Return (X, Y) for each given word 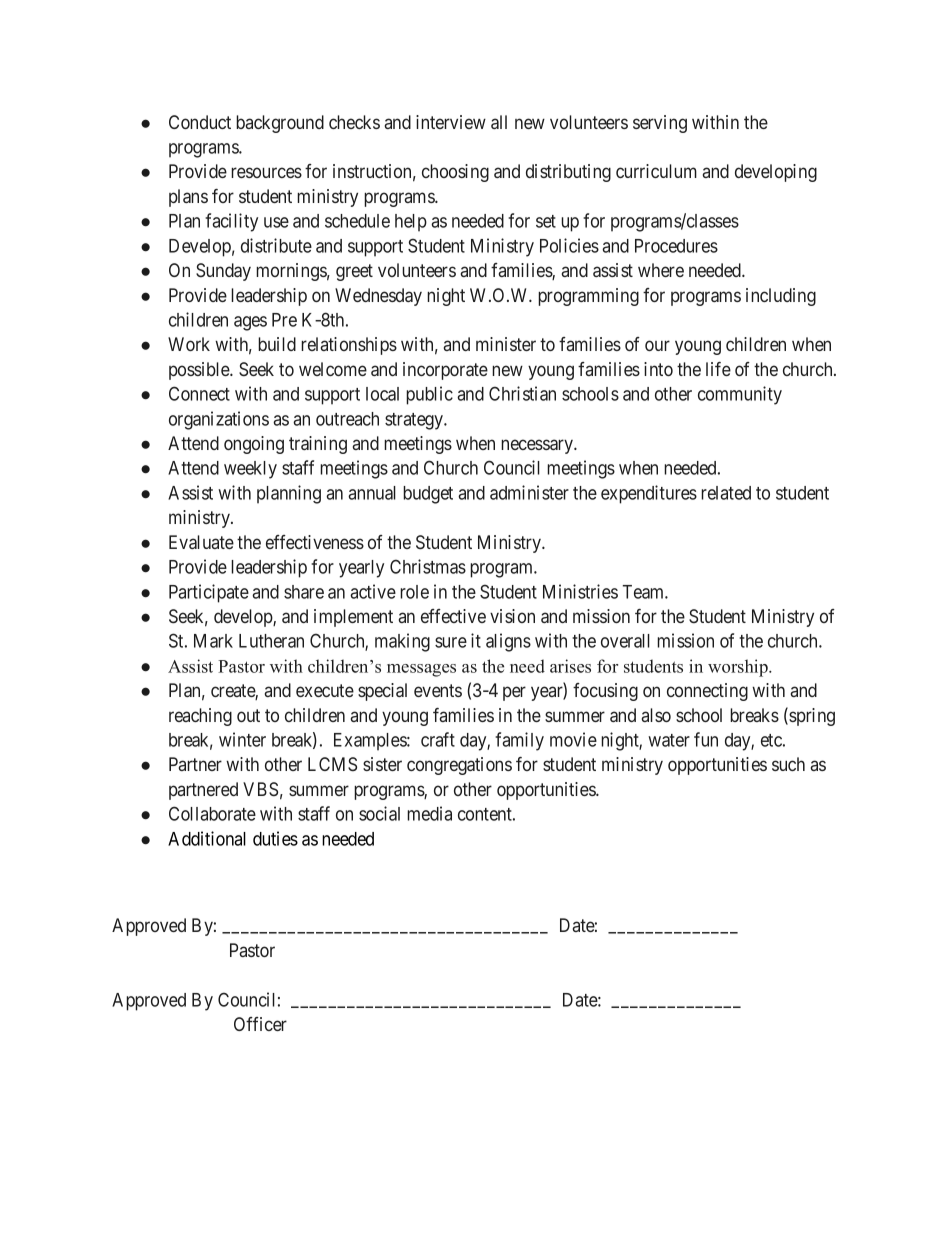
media (429, 813)
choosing (455, 173)
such (788, 764)
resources (266, 172)
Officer (260, 1024)
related (726, 493)
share (304, 592)
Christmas (428, 566)
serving (660, 124)
